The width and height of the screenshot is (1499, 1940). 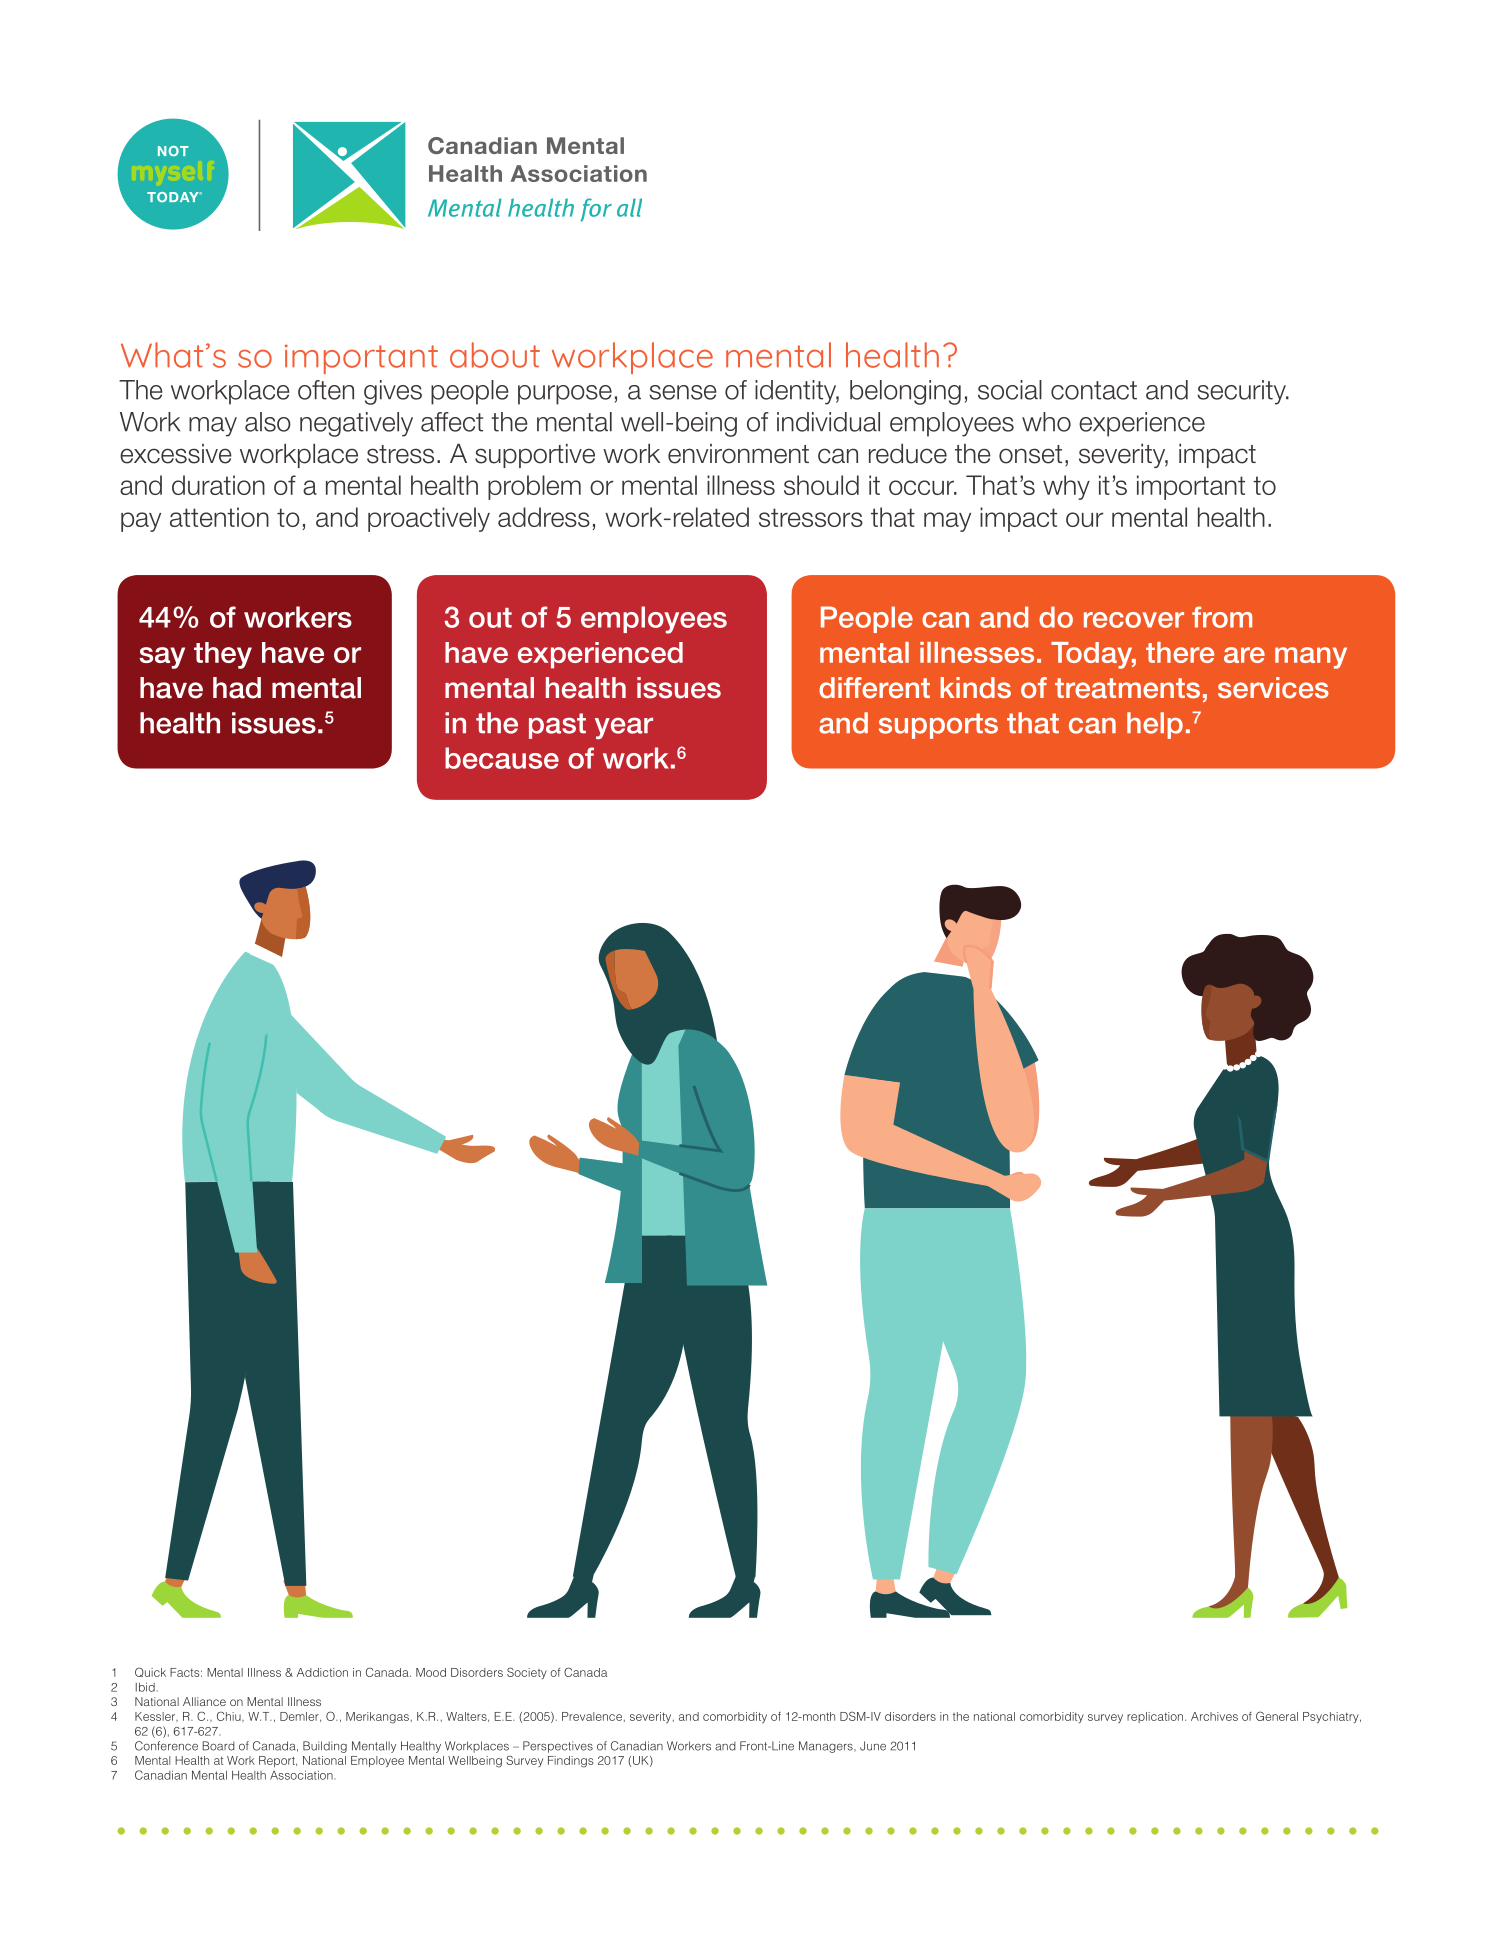 I want to click on Quick, so click(x=150, y=1672).
